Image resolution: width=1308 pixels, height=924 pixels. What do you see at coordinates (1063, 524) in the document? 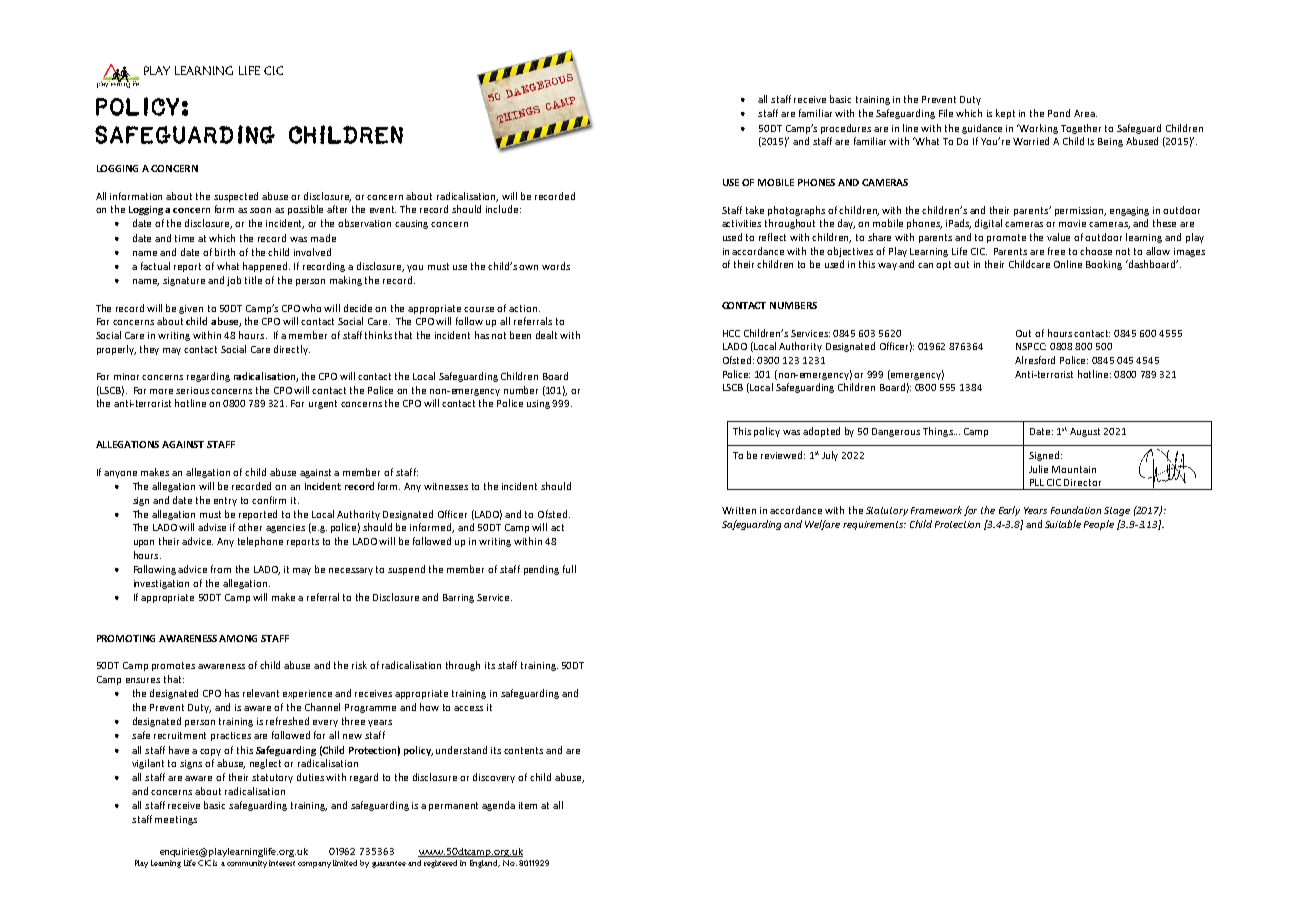
I see `Suitable` at bounding box center [1063, 524].
